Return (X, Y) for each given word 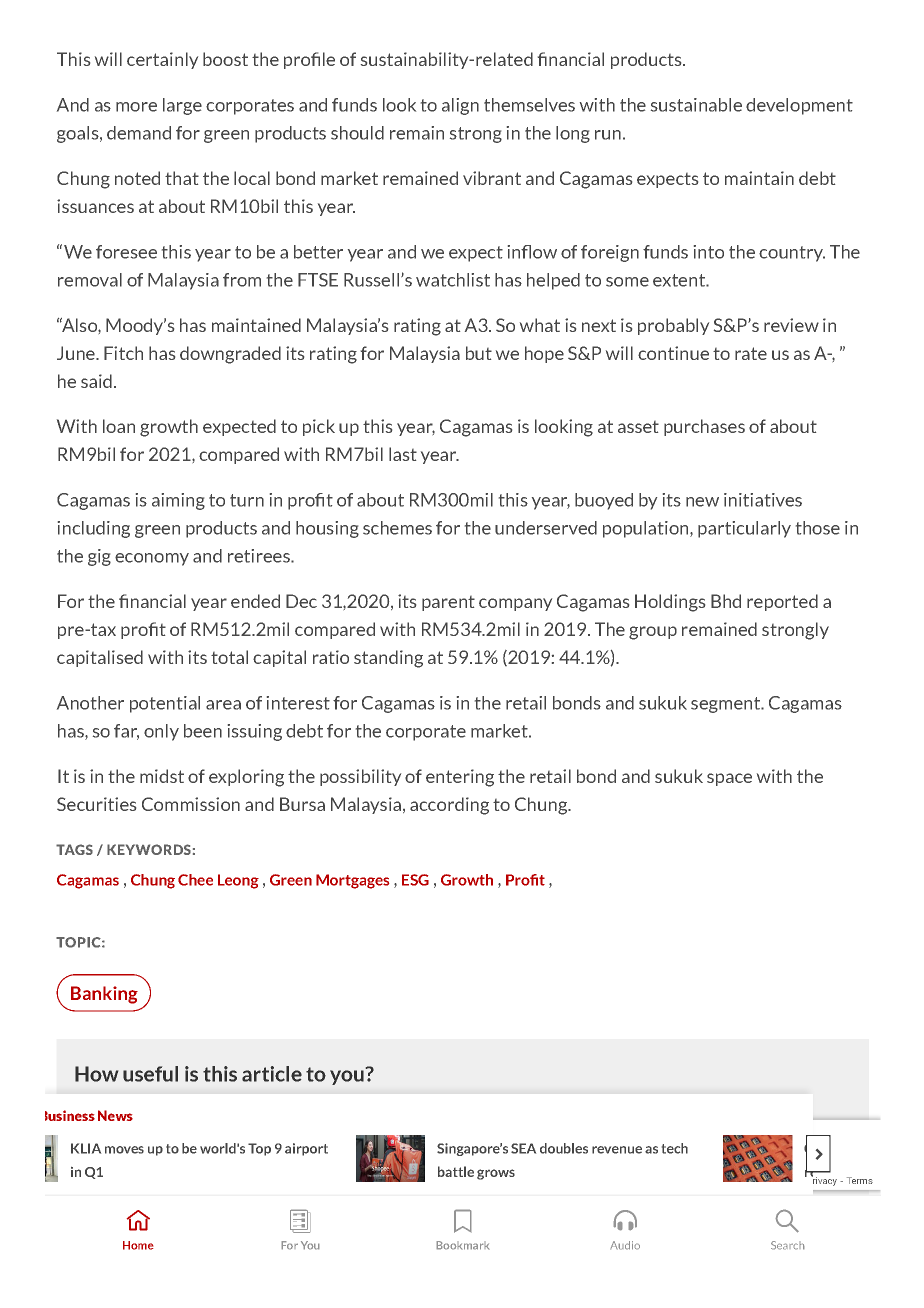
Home (138, 1245)
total (229, 657)
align (460, 106)
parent (448, 603)
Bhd (726, 601)
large (182, 106)
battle (456, 1171)
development (799, 106)
